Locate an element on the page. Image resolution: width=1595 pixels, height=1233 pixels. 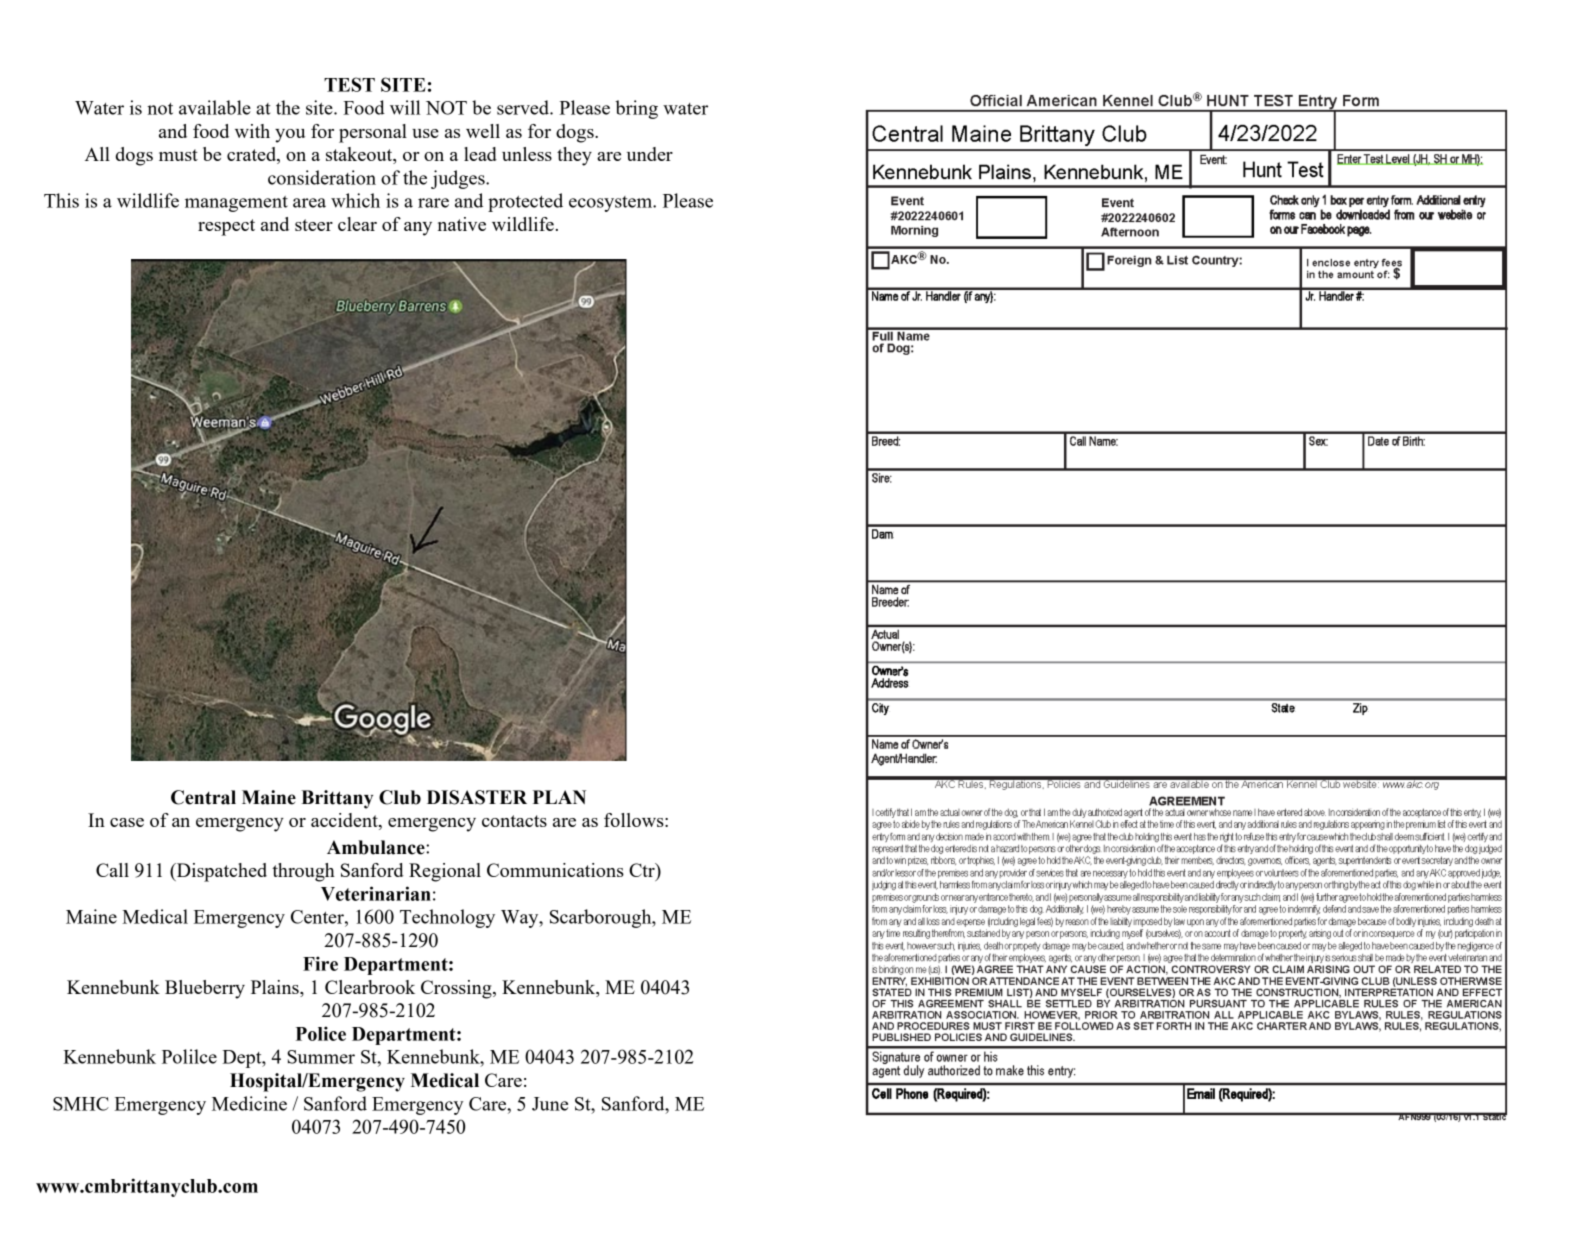
PLAN is located at coordinates (559, 797).
